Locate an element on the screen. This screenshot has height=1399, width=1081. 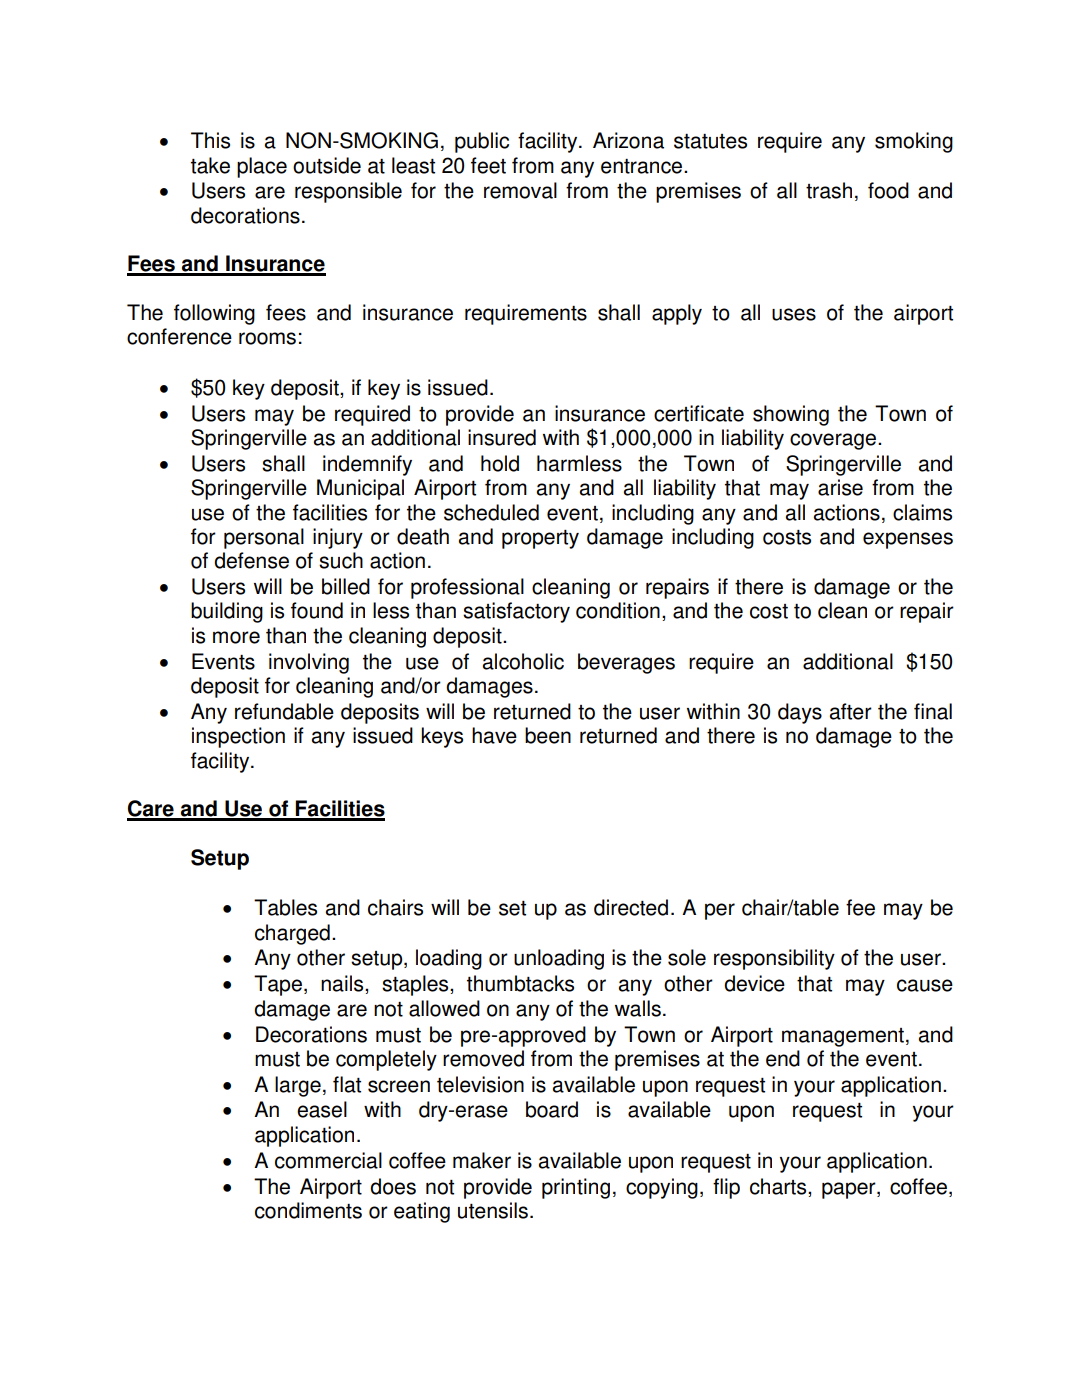
place is located at coordinates (262, 167).
